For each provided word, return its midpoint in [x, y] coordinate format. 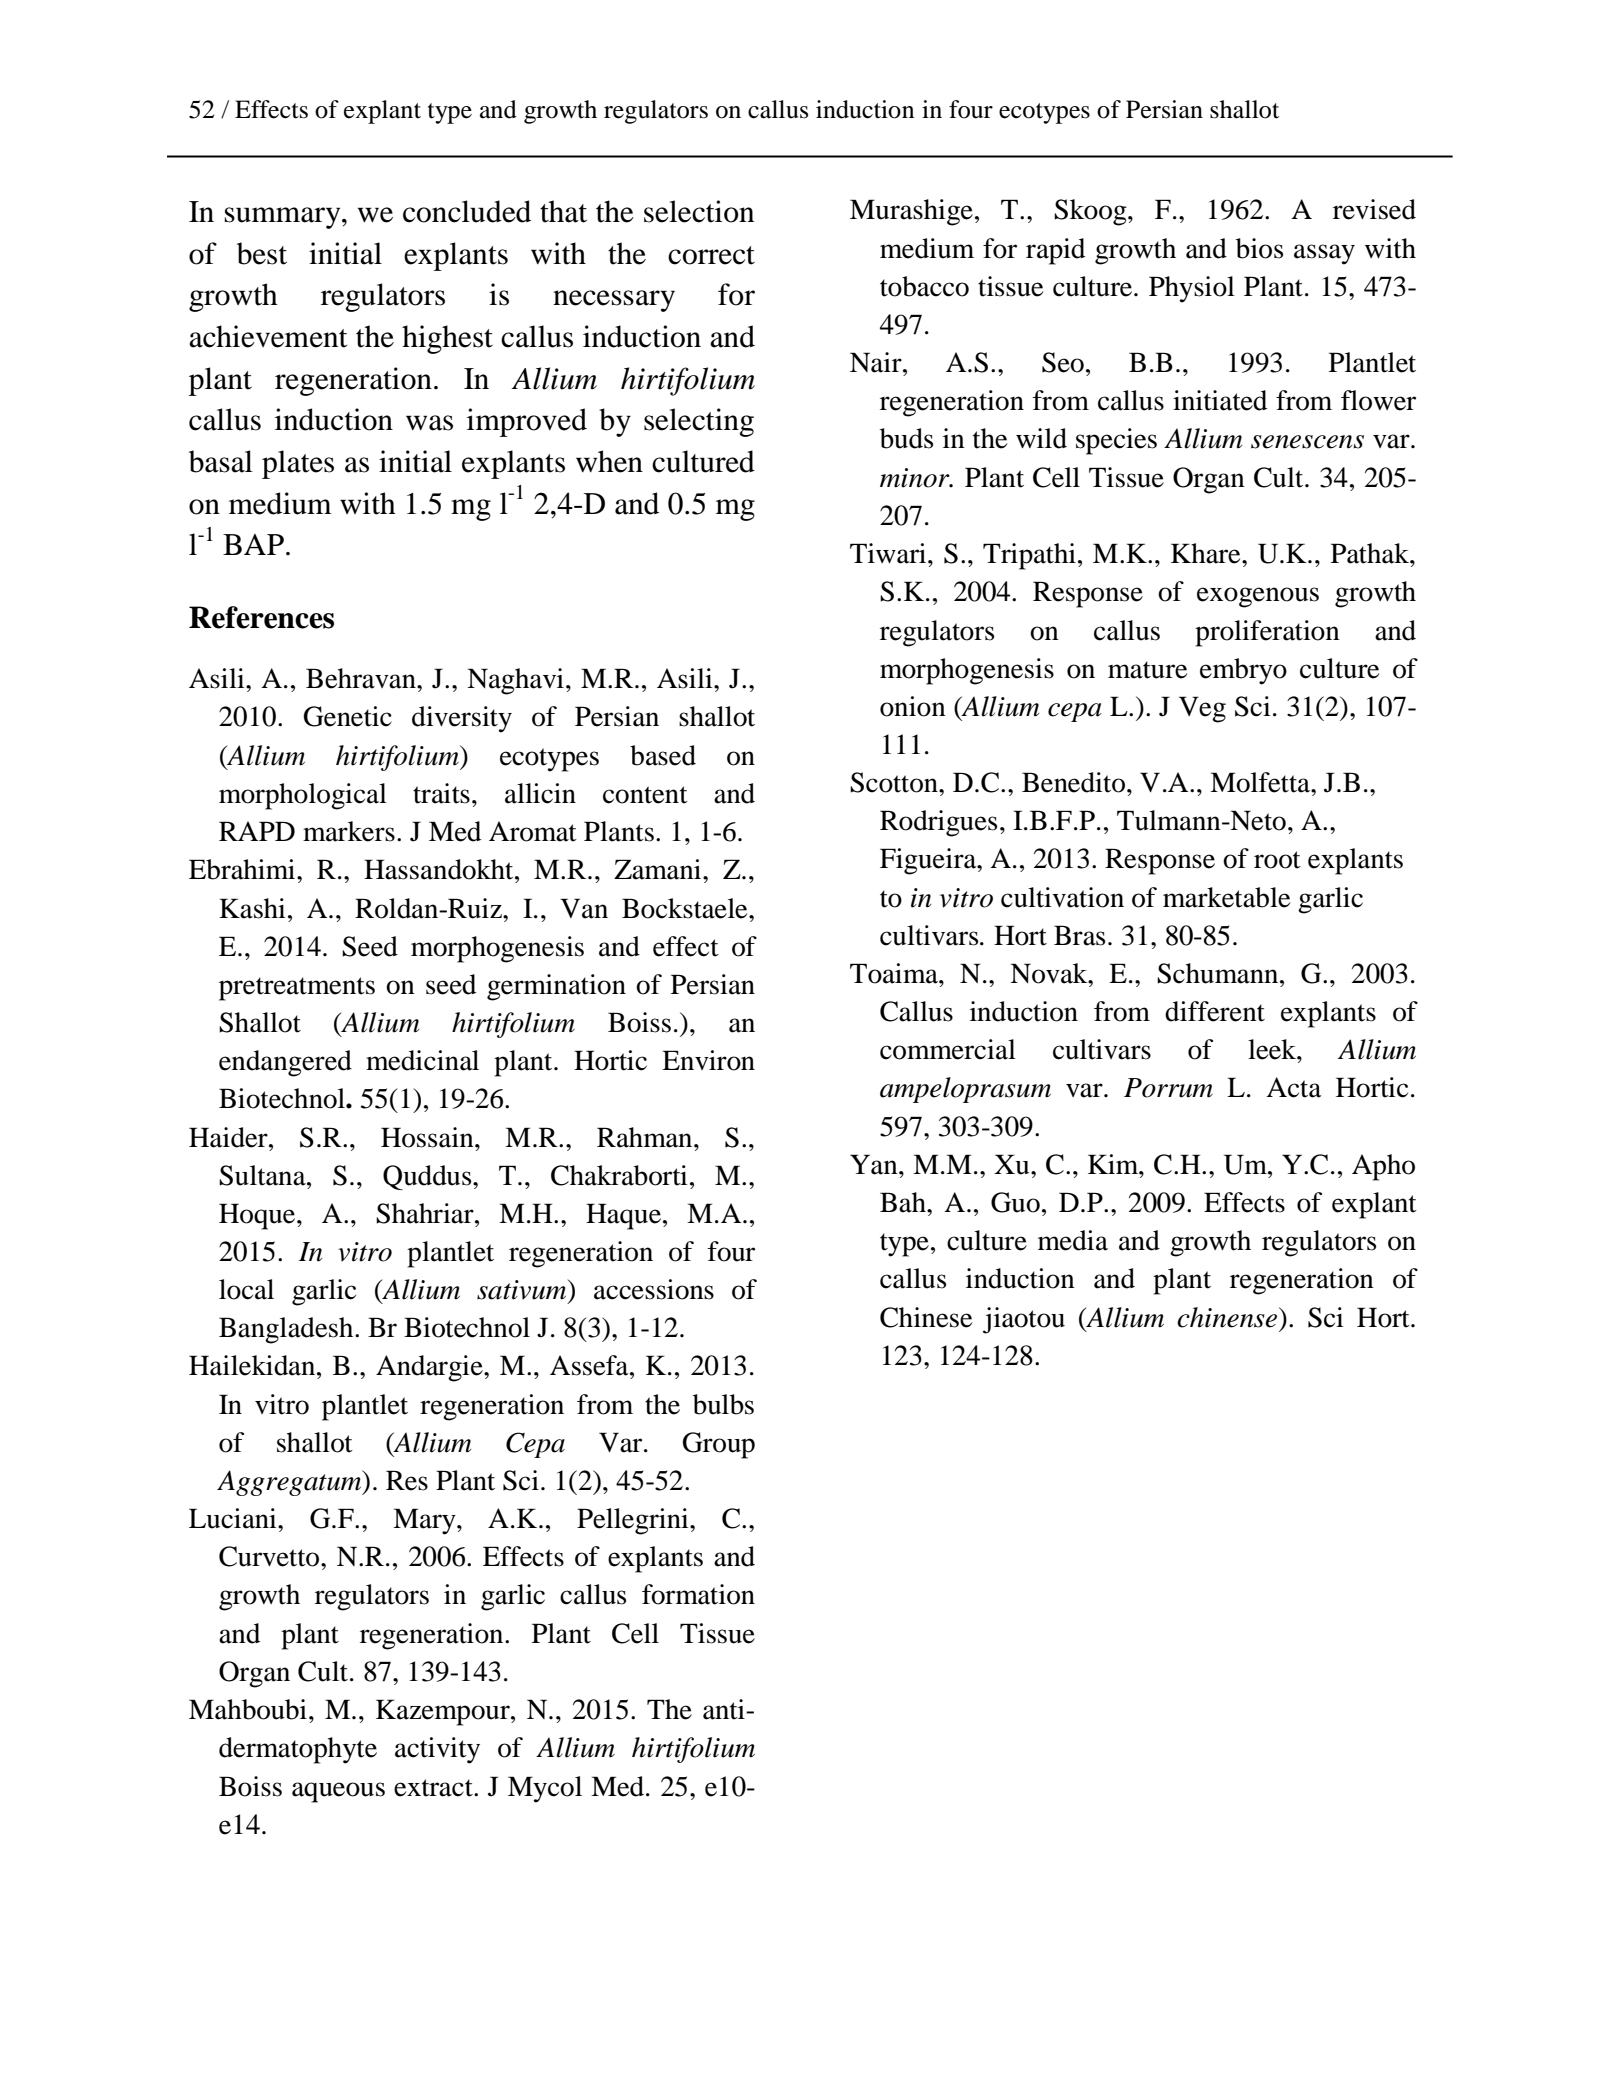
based [663, 755]
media [1073, 1240]
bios [1259, 248]
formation [698, 1594]
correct [711, 255]
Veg [1202, 709]
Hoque [258, 1216]
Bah [904, 1202]
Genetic [348, 716]
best [262, 253]
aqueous [338, 1792]
